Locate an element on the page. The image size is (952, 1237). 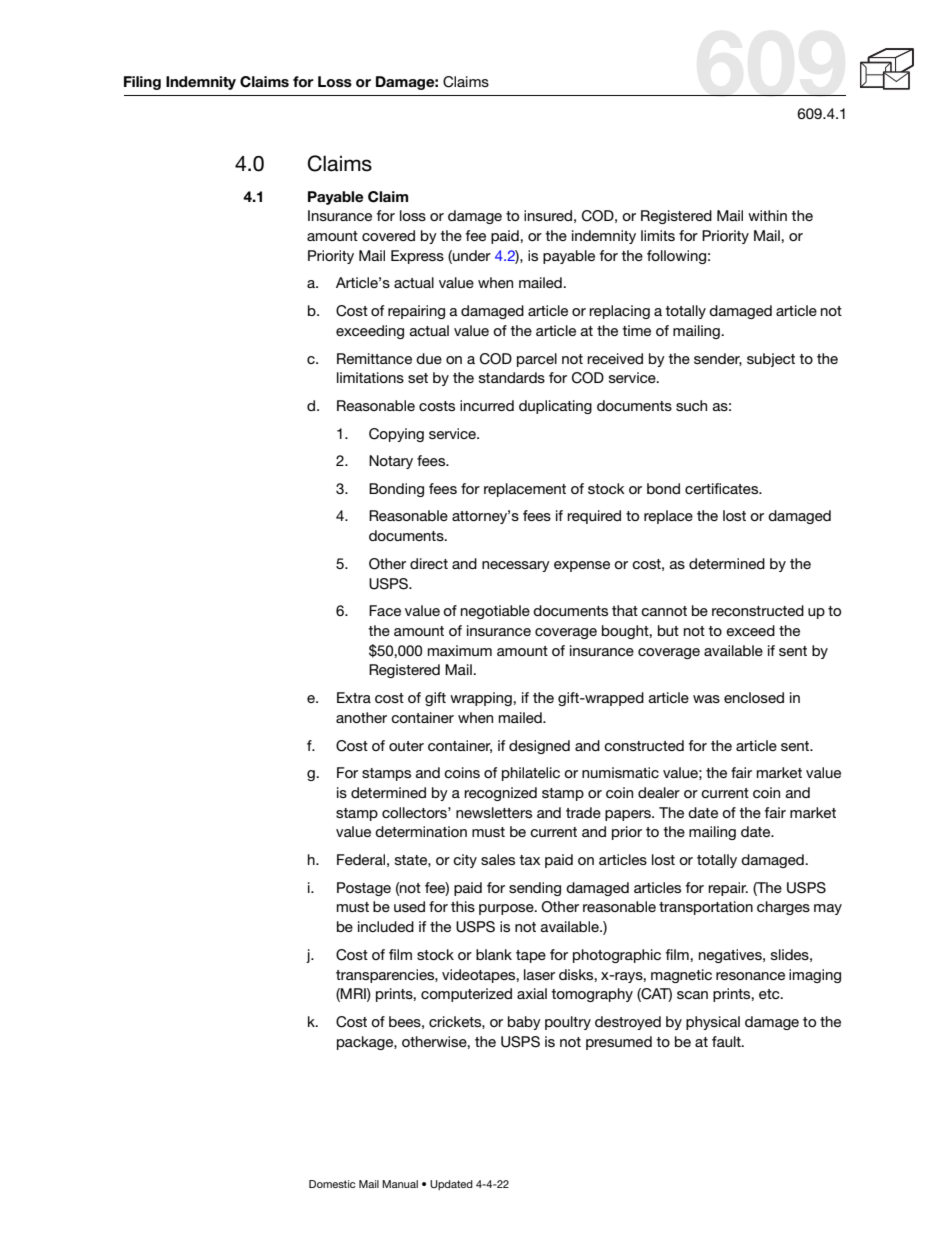
Notary is located at coordinates (391, 462).
